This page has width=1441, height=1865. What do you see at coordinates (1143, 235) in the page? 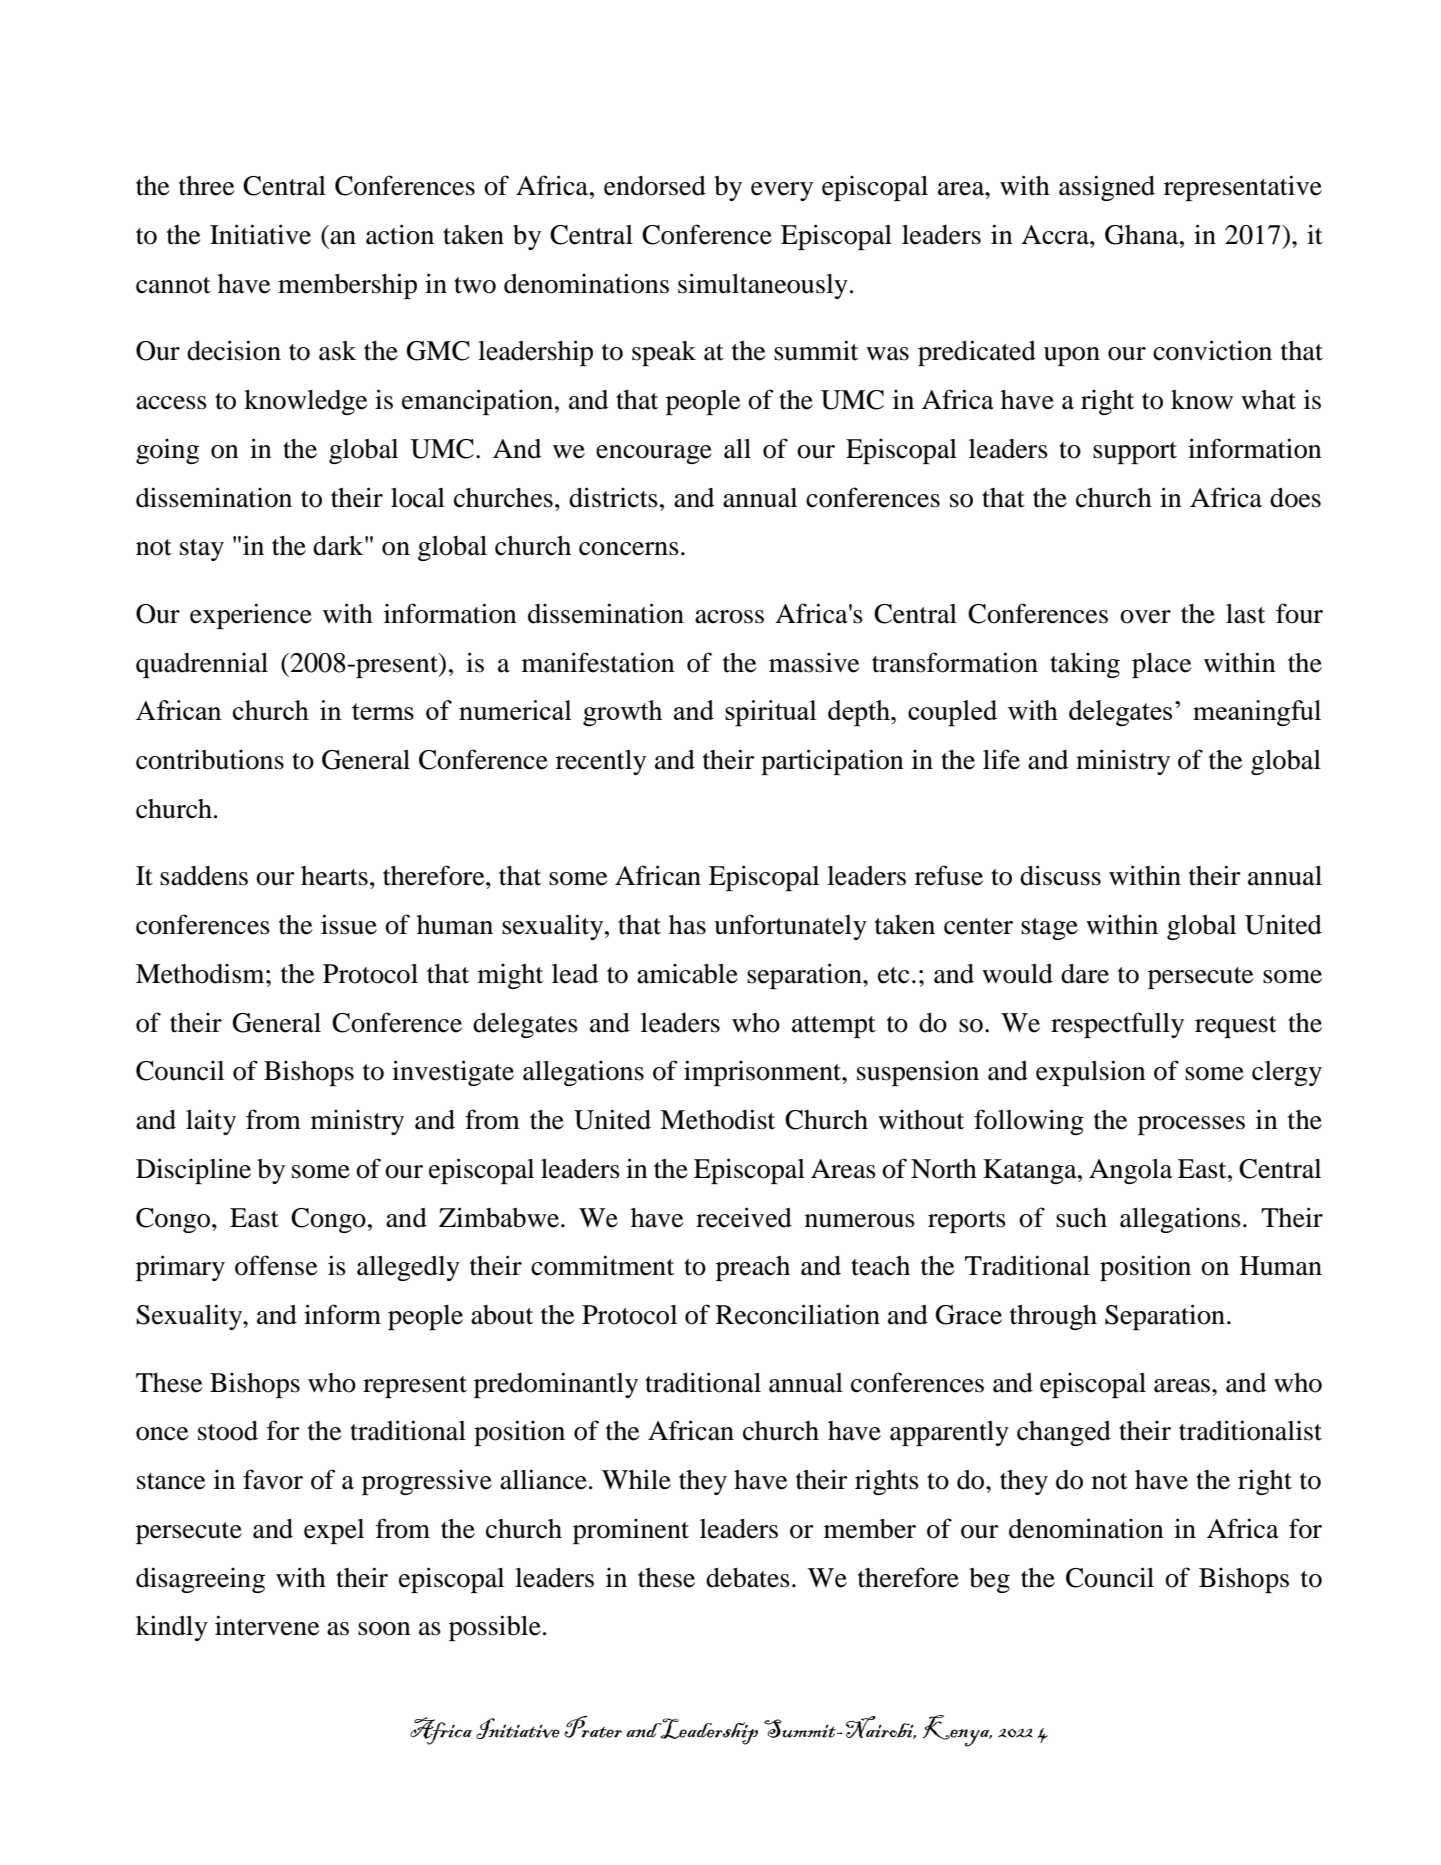
I see `Ghana` at bounding box center [1143, 235].
